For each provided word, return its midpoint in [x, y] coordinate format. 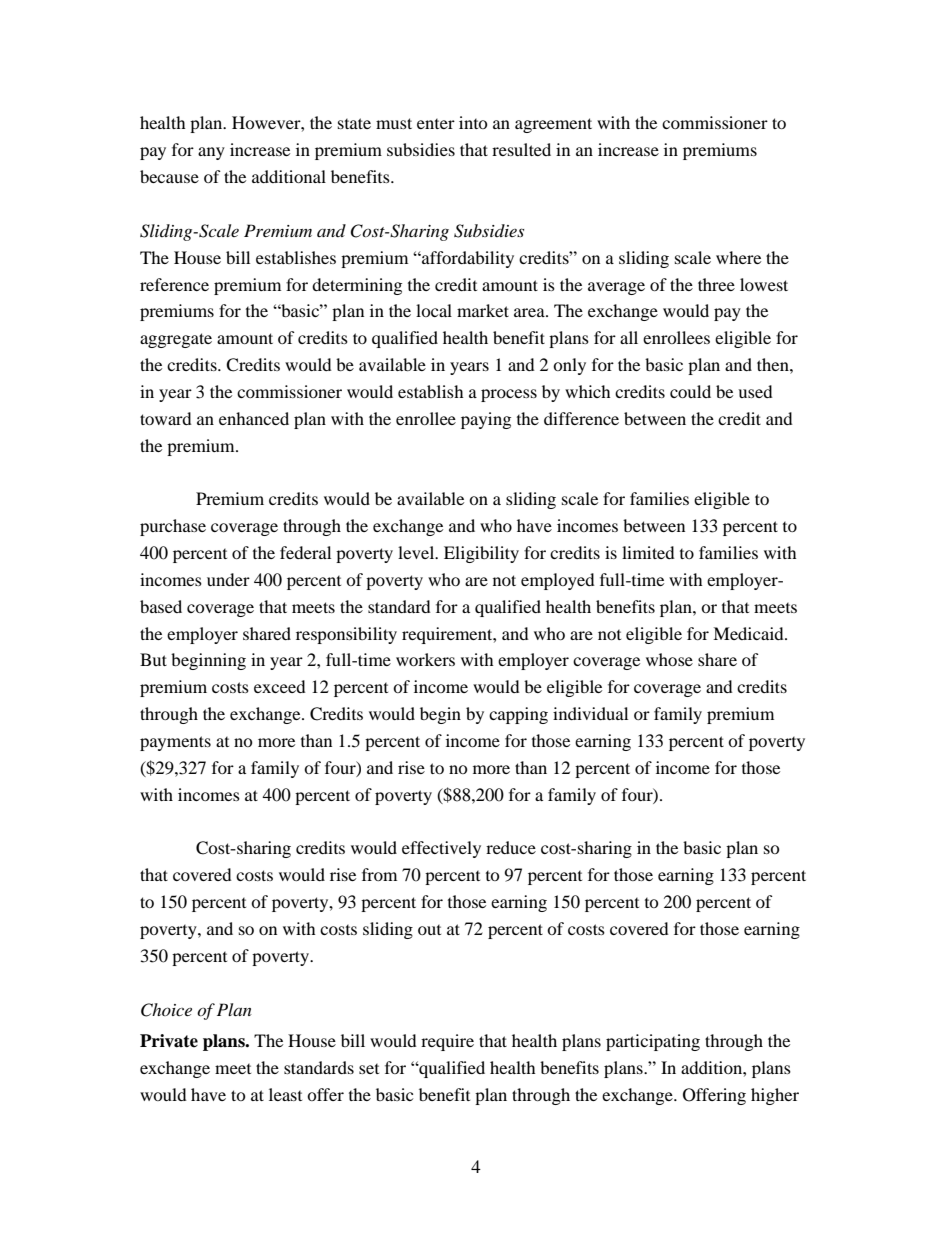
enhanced [254, 418]
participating [653, 1042]
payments [175, 743]
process [509, 395]
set [369, 1069]
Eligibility [481, 554]
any [211, 153]
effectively [441, 849]
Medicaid [749, 633]
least [285, 1094]
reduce [511, 847]
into [473, 122]
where [738, 257]
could [690, 391]
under [228, 579]
